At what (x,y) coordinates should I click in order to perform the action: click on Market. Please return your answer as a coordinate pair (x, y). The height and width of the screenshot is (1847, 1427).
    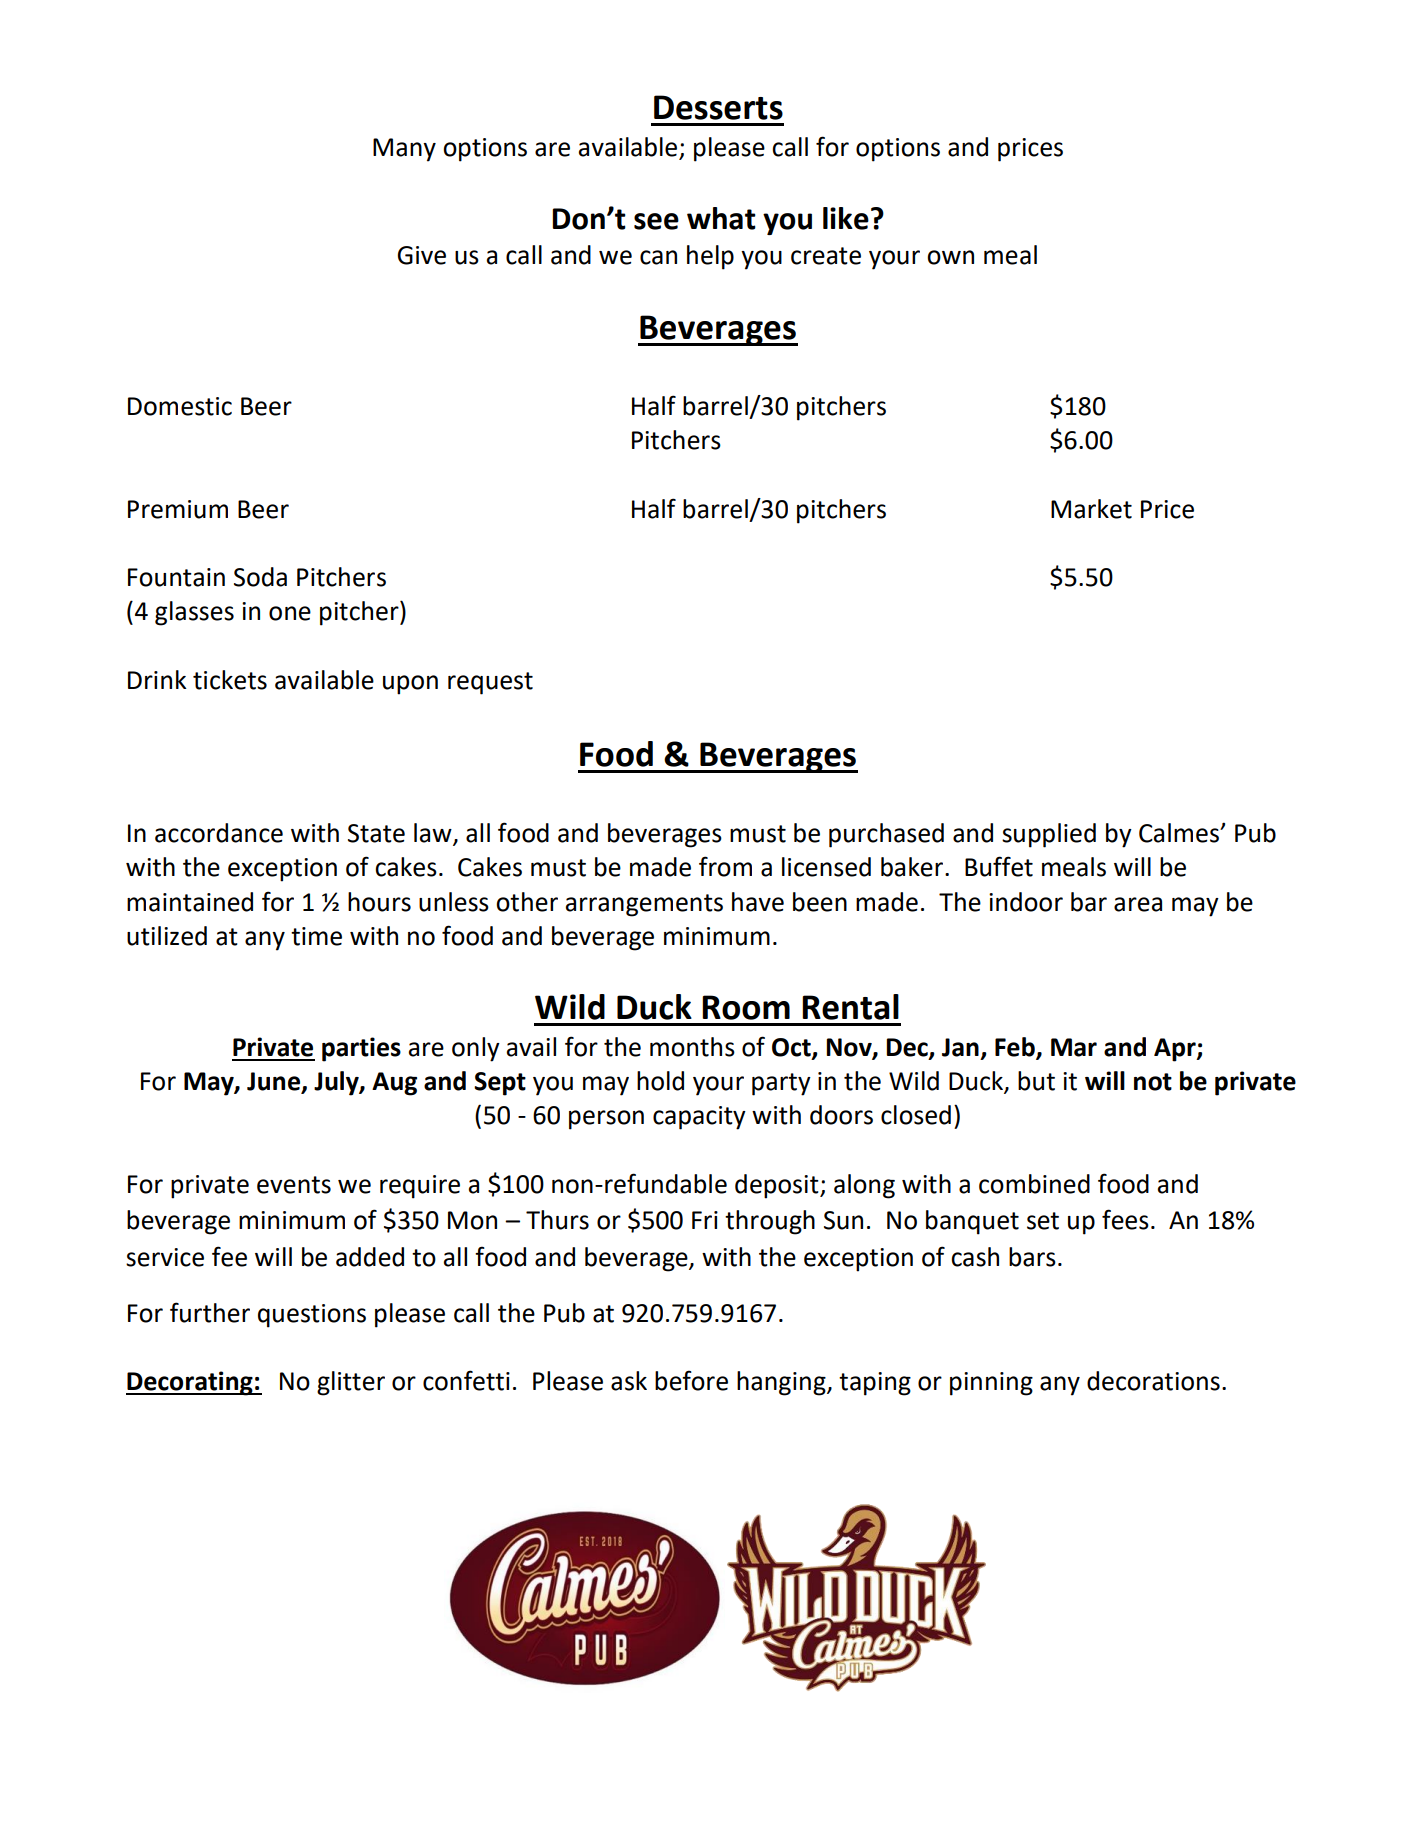
    Looking at the image, I should click on (1091, 509).
